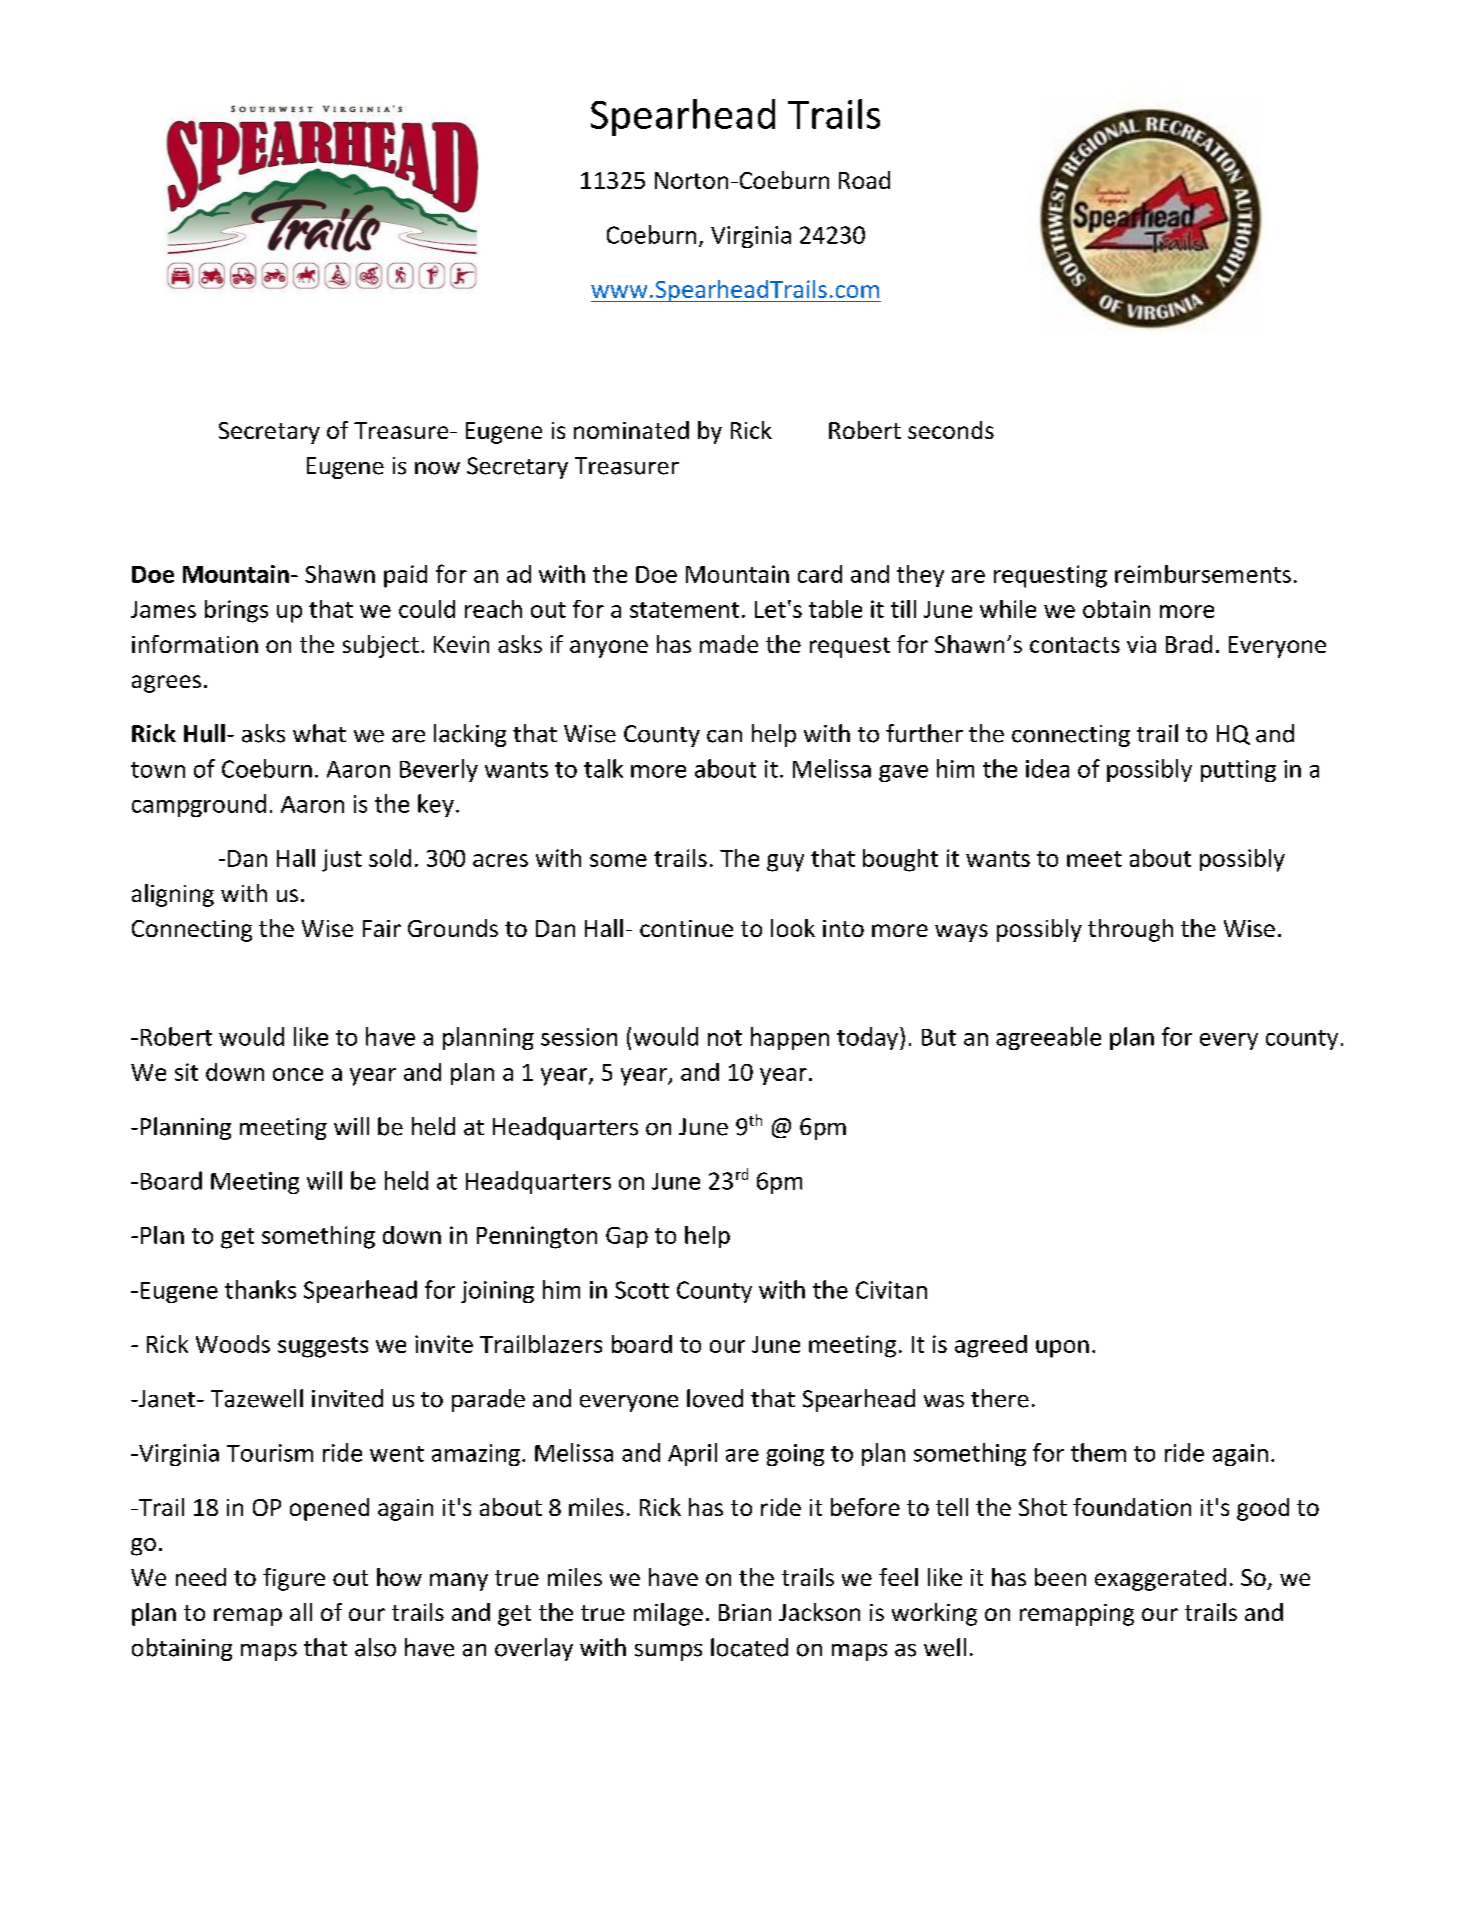 The width and height of the screenshot is (1480, 1915). What do you see at coordinates (405, 576) in the screenshot?
I see `paid` at bounding box center [405, 576].
